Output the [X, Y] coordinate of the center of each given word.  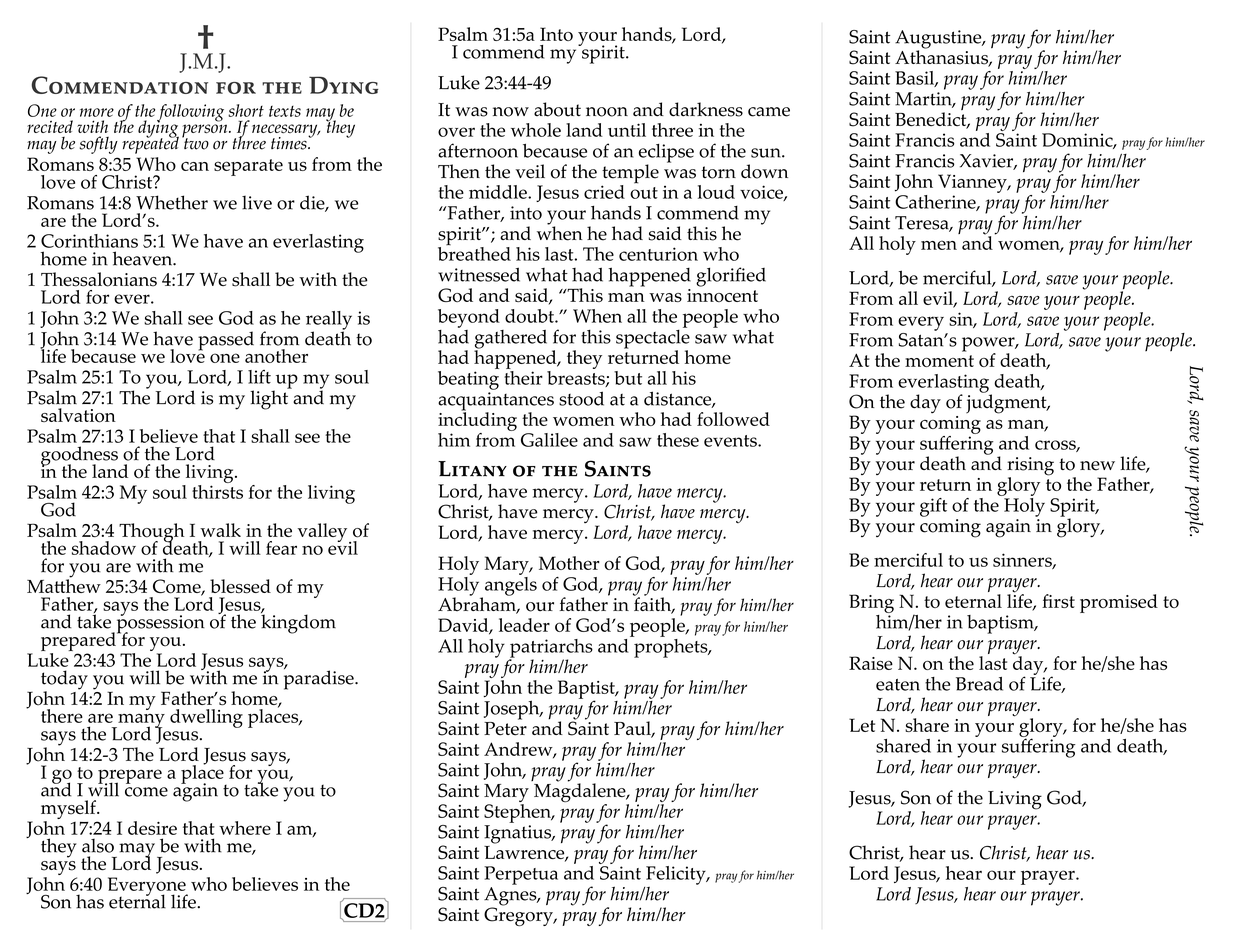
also [98, 845]
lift [259, 377]
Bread [979, 684]
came [769, 112]
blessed [240, 586]
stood [581, 398]
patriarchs [551, 649]
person [206, 132]
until [627, 130]
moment [939, 361]
